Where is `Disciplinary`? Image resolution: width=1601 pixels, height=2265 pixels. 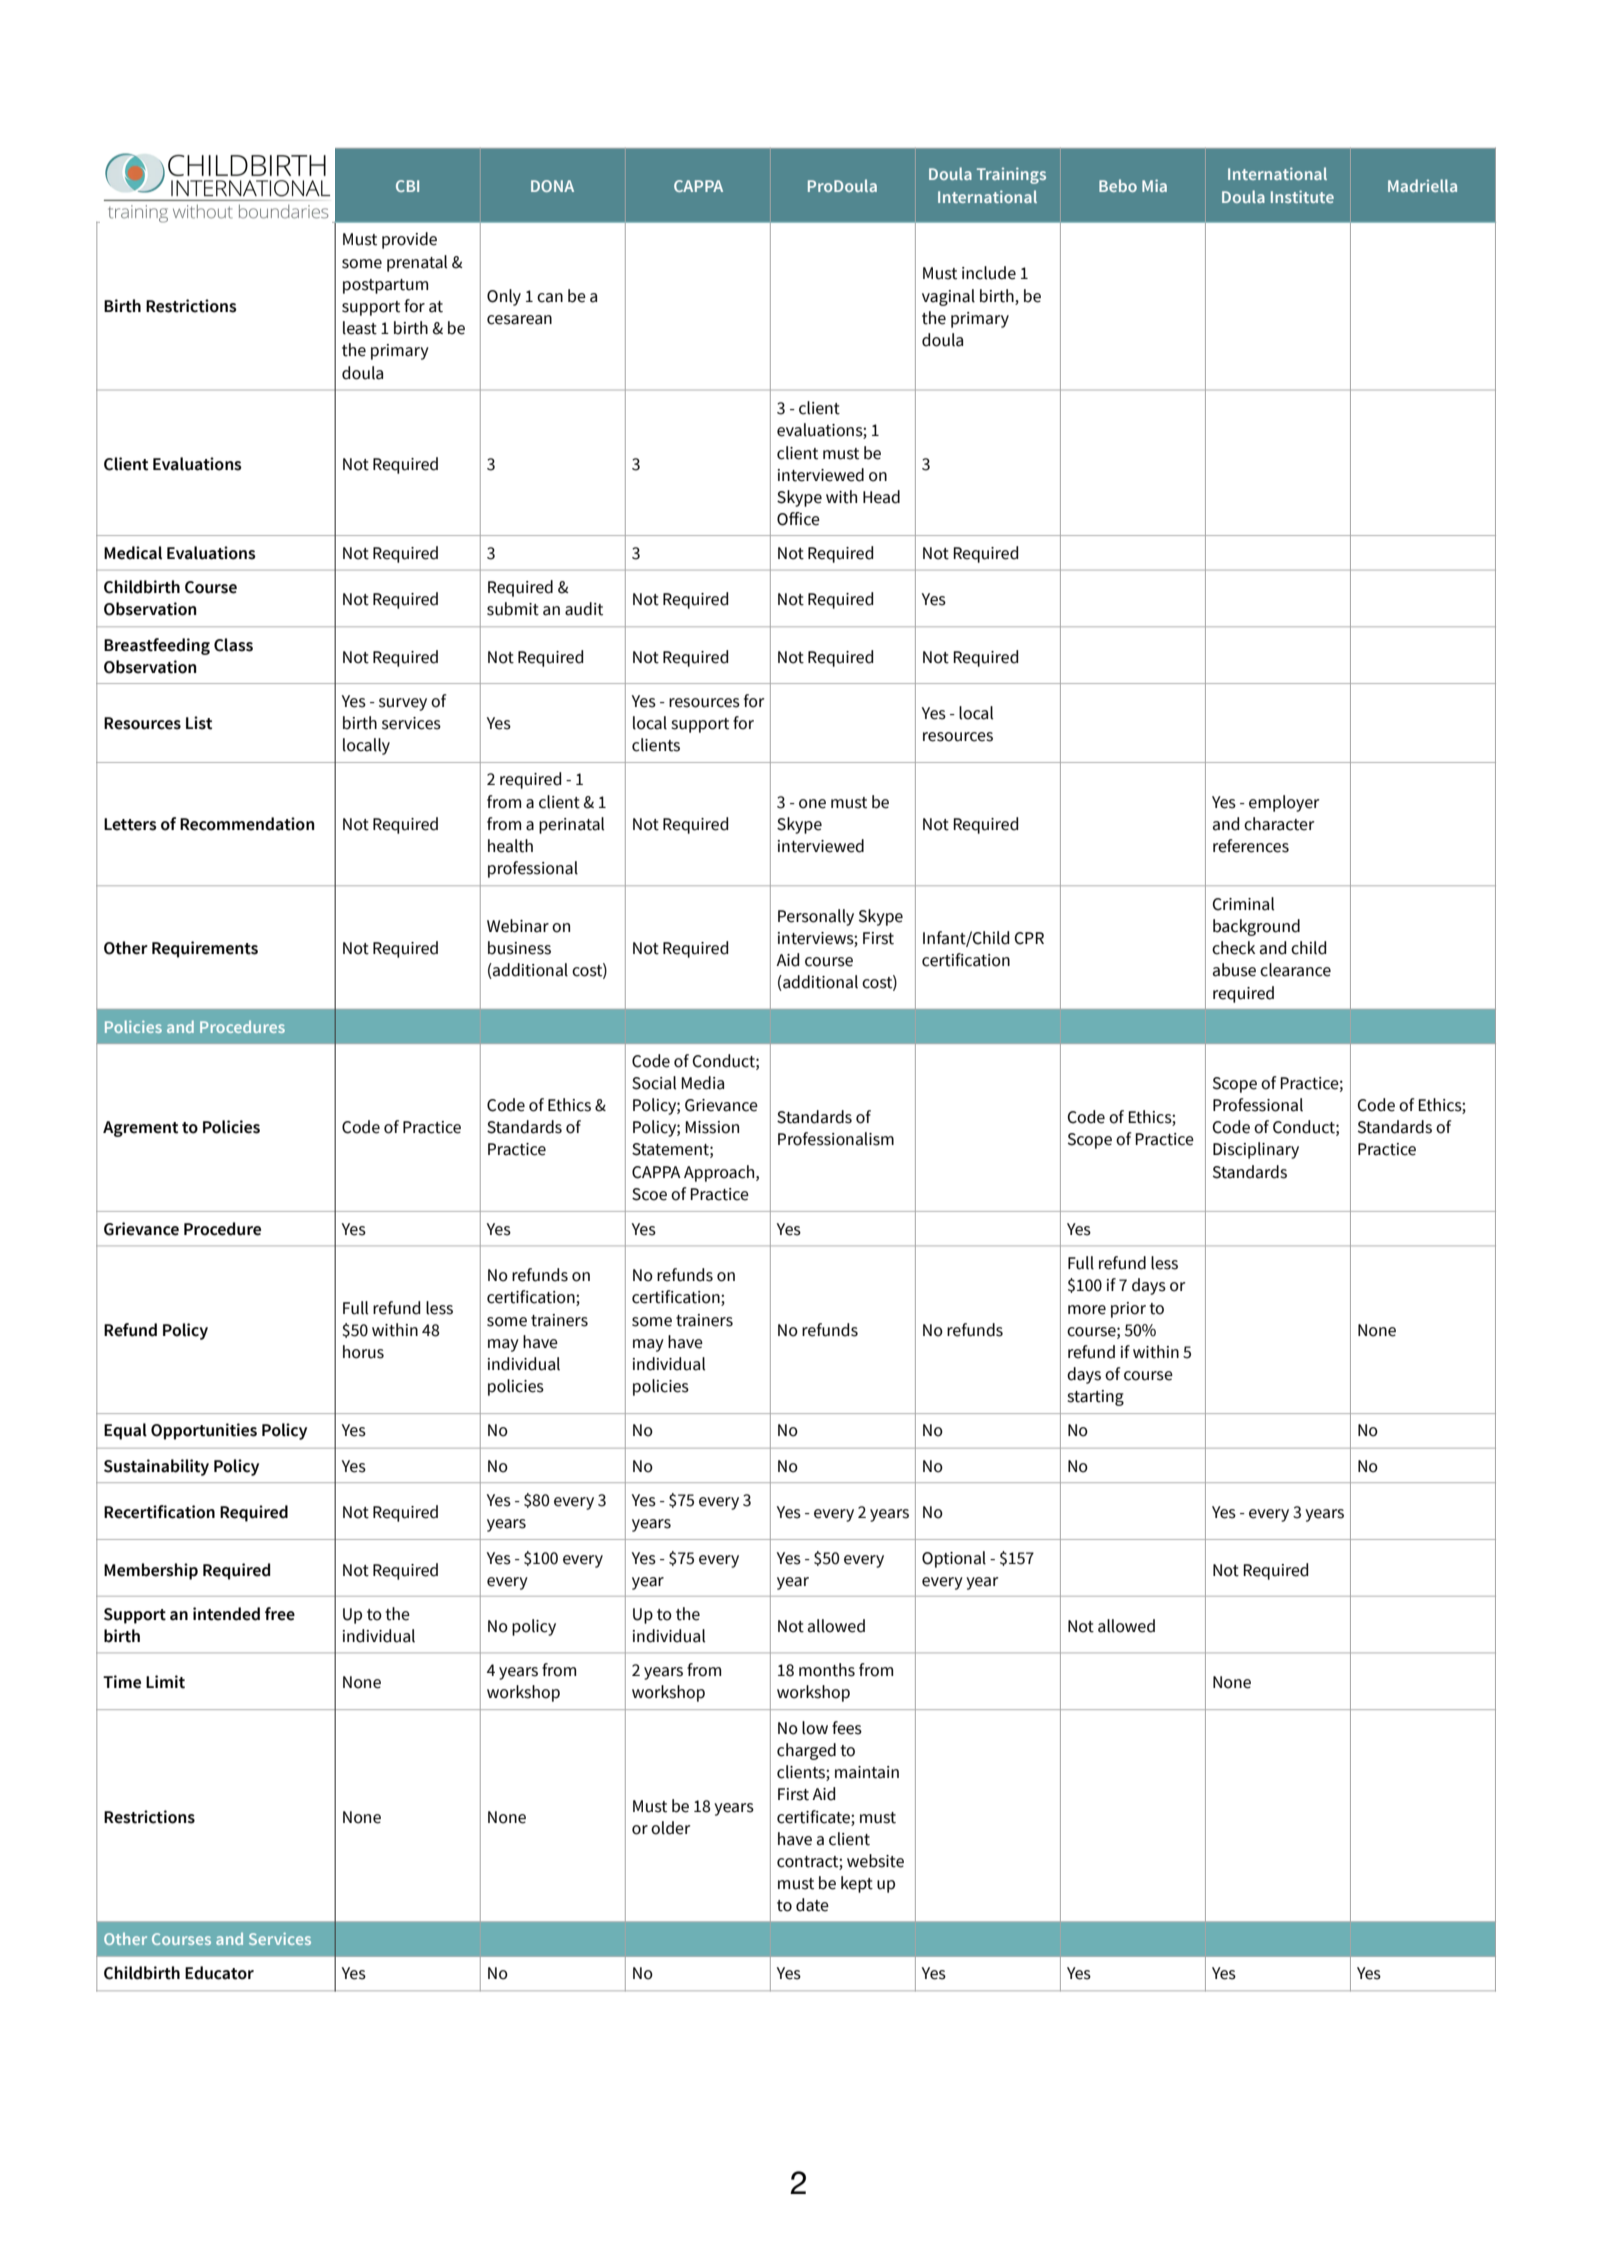 Disciplinary is located at coordinates (1256, 1150).
